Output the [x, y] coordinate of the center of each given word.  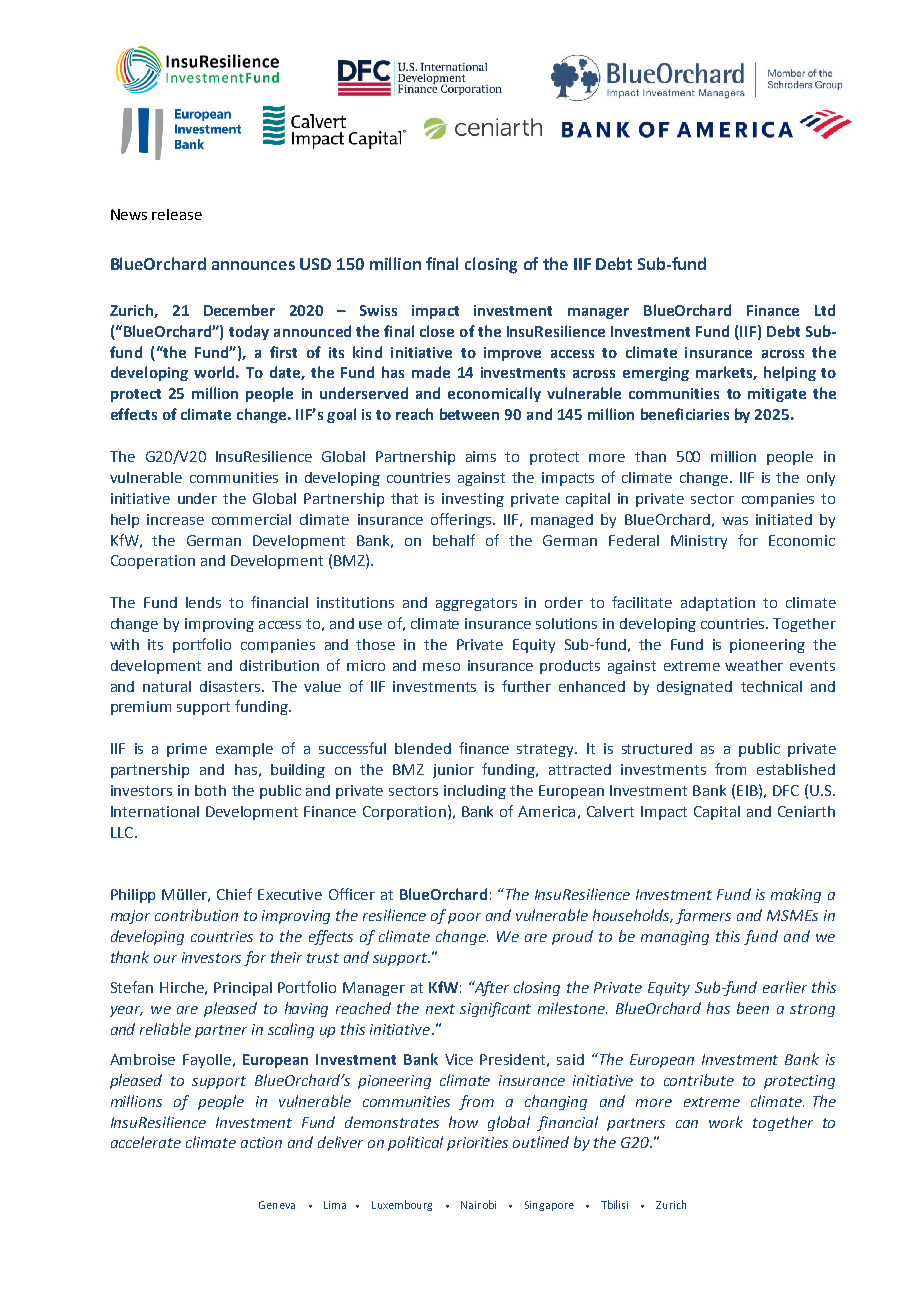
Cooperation [153, 562]
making [796, 895]
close [437, 331]
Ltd [825, 310]
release [177, 214]
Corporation [404, 813]
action [261, 1142]
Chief [234, 894]
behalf [454, 540]
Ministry [699, 542]
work [726, 1122]
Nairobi [478, 1204]
